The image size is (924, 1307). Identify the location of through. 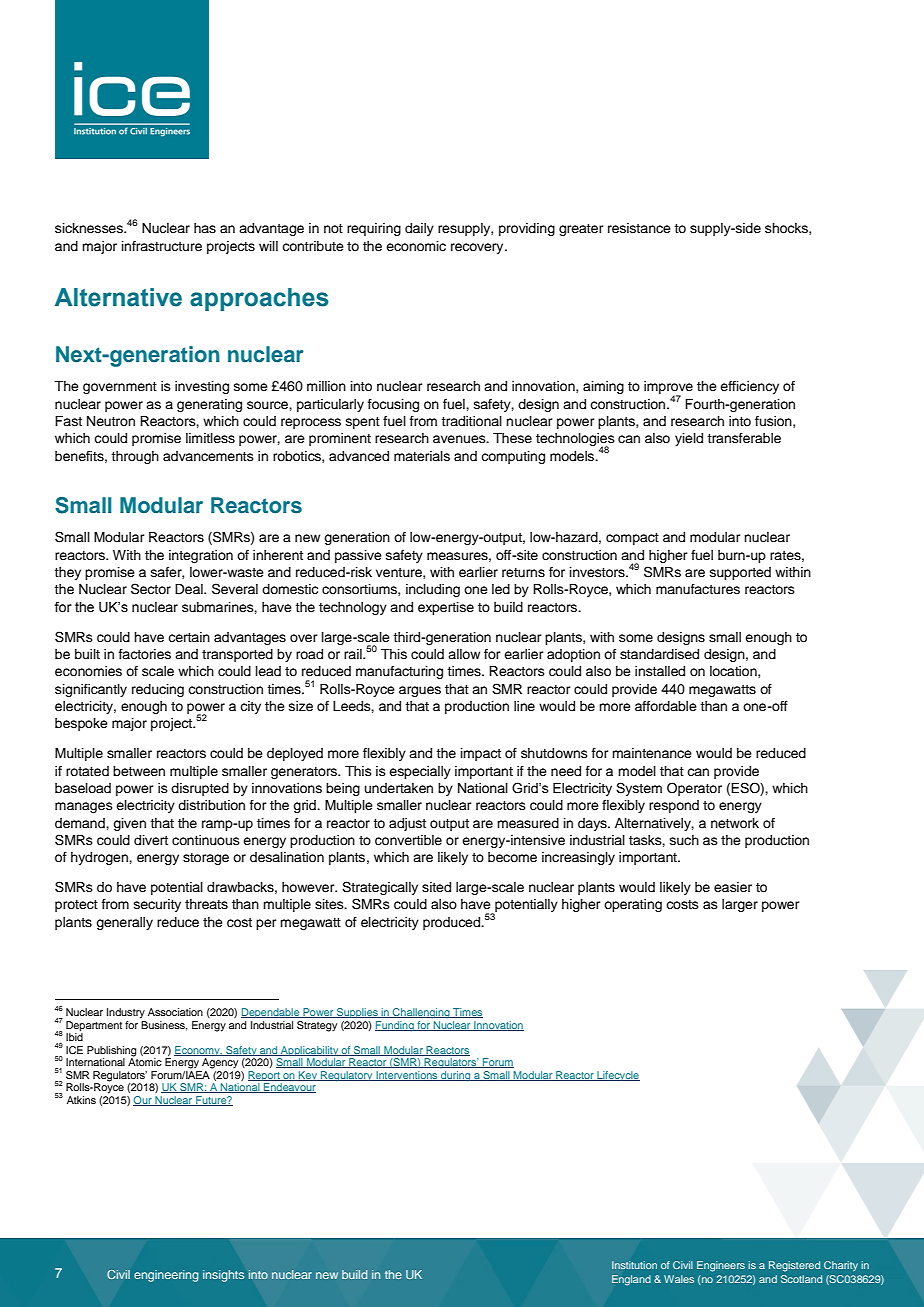
(135, 457).
